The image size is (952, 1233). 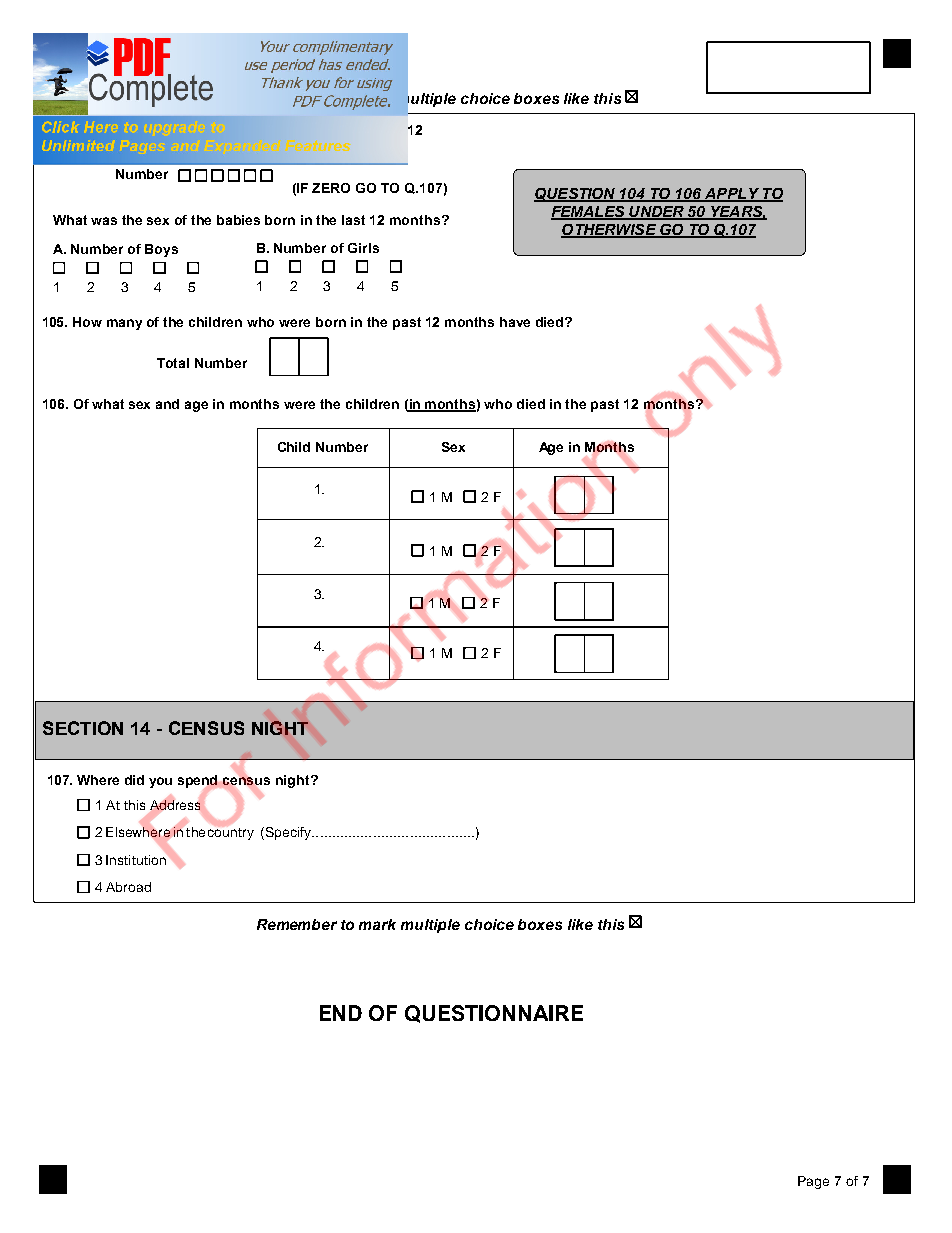 I want to click on Page, so click(x=813, y=1182).
